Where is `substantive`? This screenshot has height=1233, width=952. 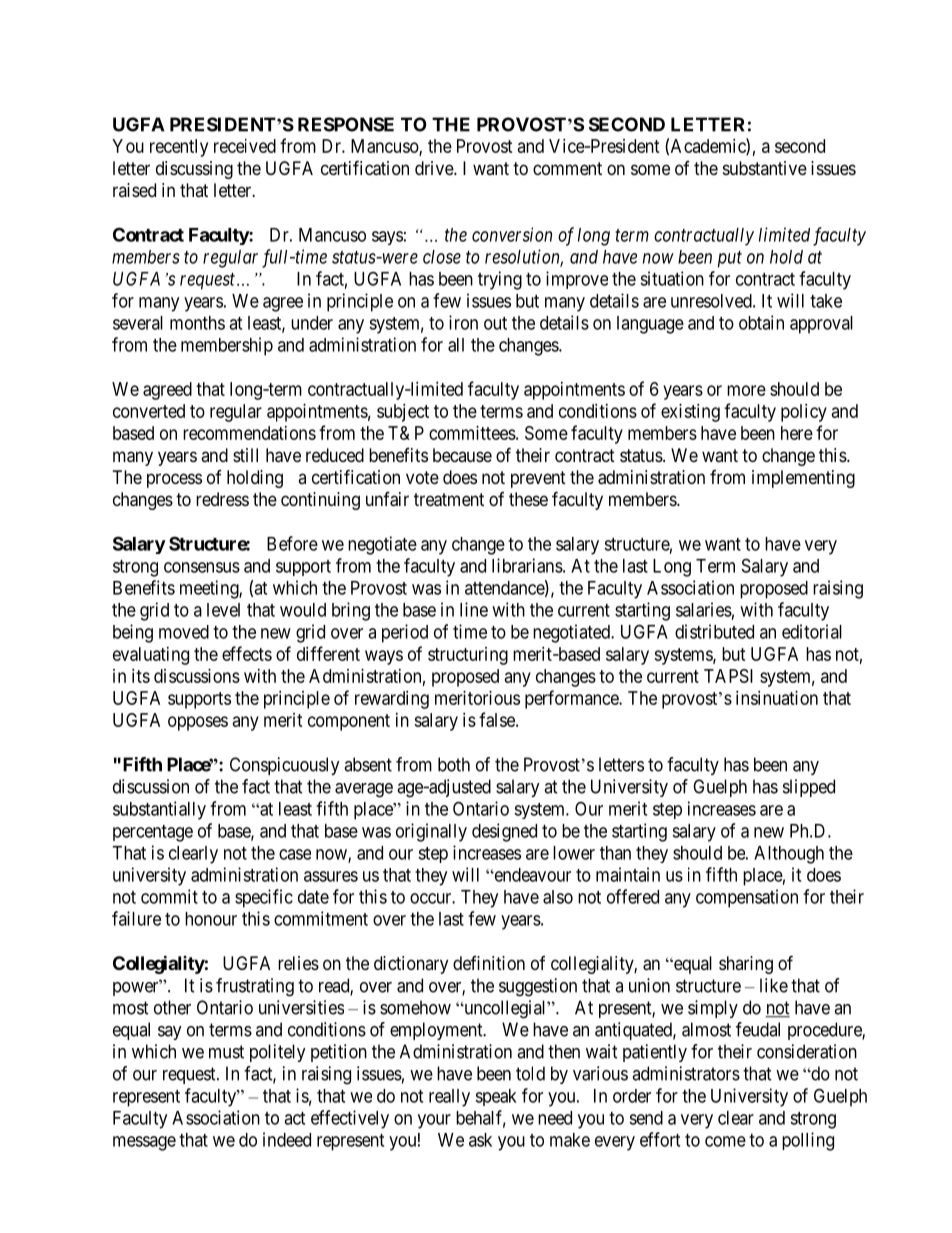
substantive is located at coordinates (765, 168).
